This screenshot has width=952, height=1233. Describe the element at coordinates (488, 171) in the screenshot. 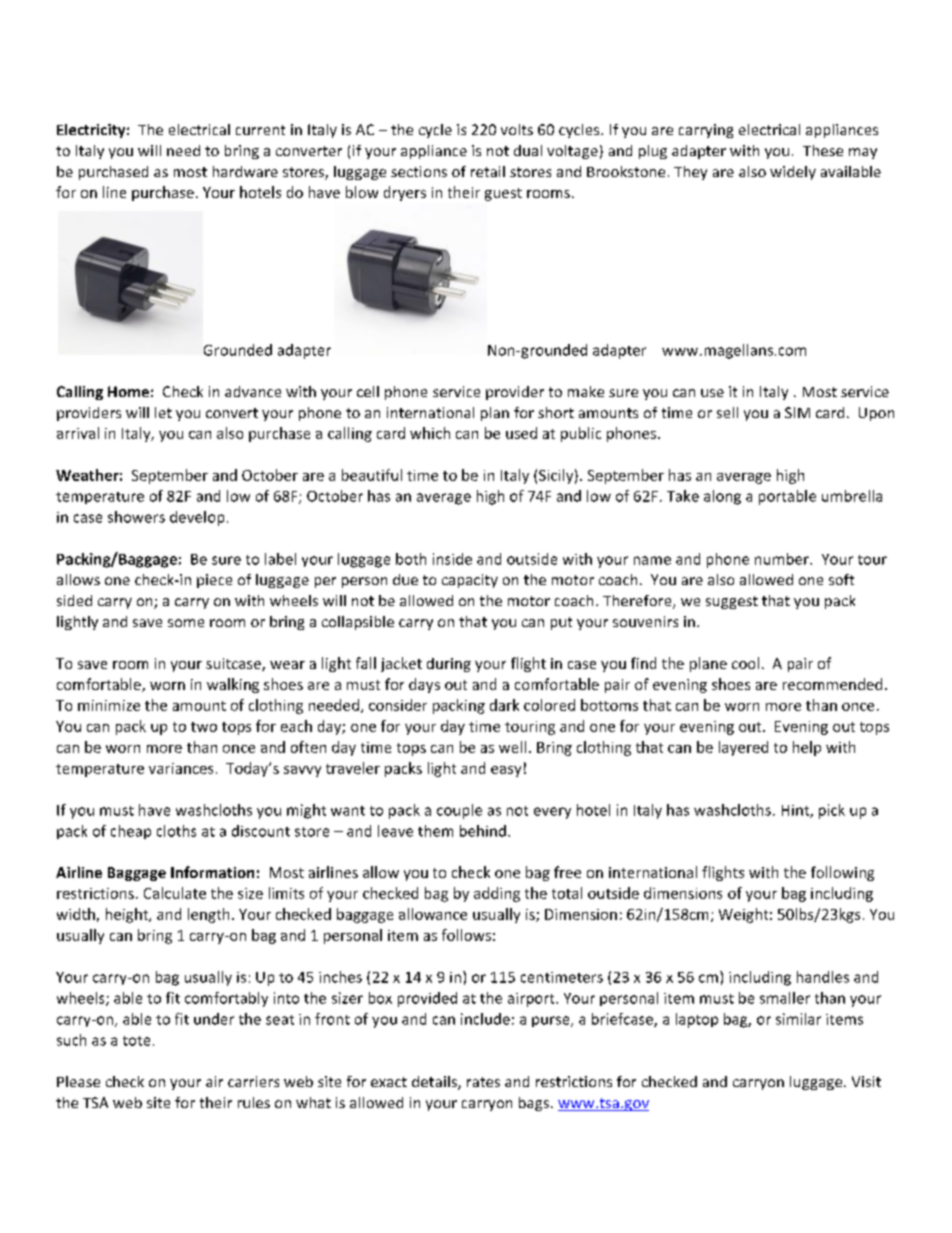

I see `retail` at that location.
